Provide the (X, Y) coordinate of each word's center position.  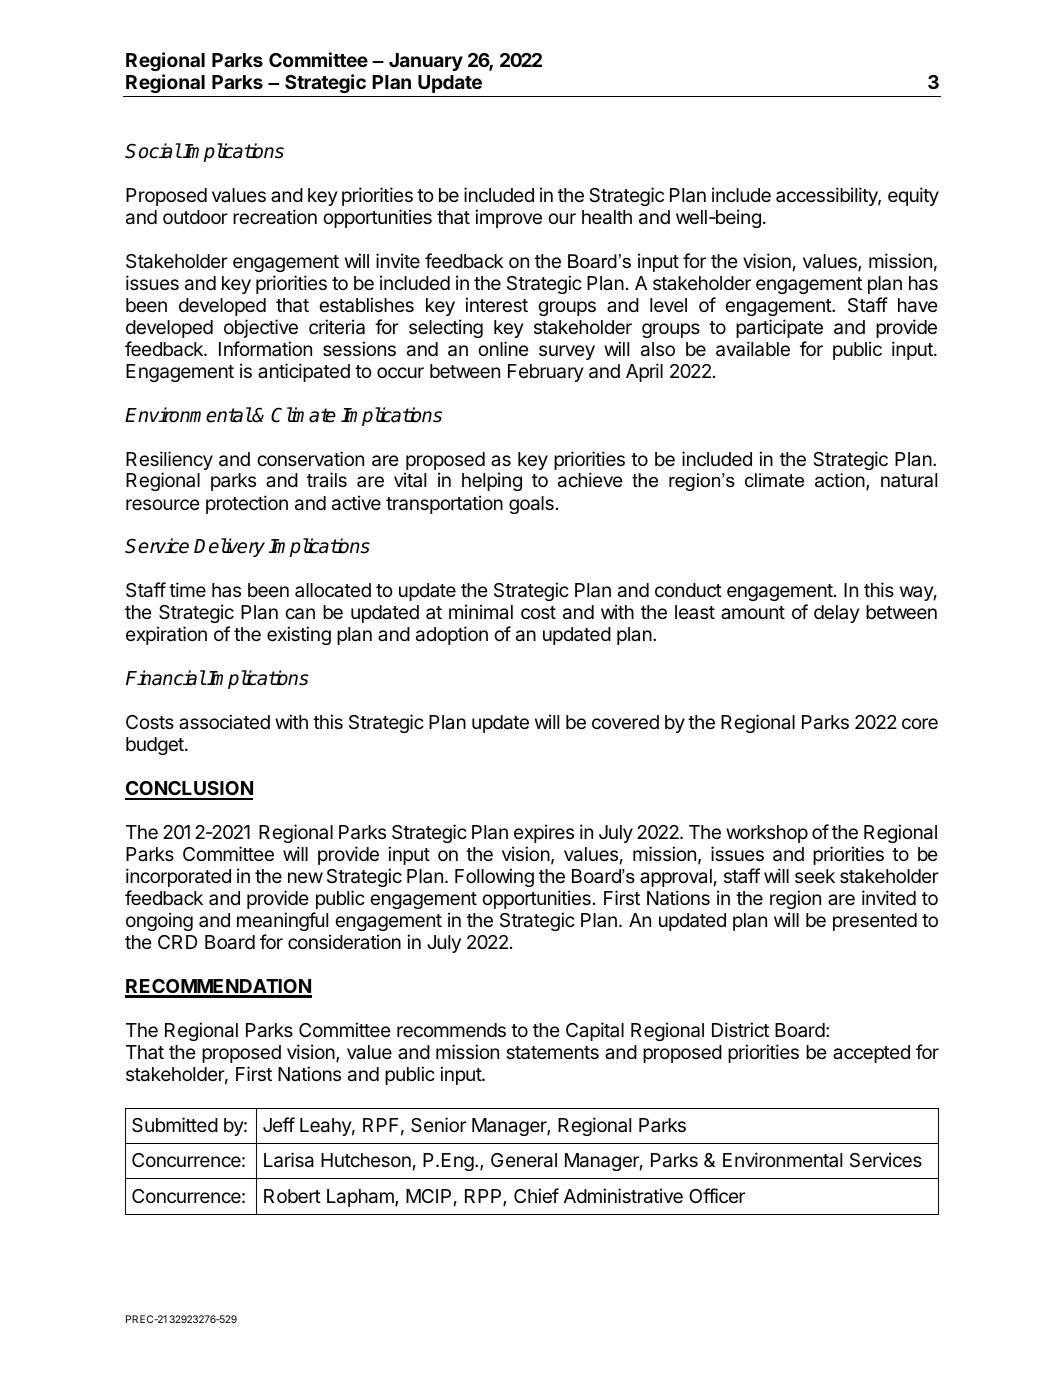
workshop (767, 834)
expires (544, 833)
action (841, 481)
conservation (310, 459)
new (305, 877)
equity (913, 196)
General (524, 1160)
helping (492, 481)
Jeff (279, 1124)
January (426, 62)
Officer (717, 1195)
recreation (275, 217)
